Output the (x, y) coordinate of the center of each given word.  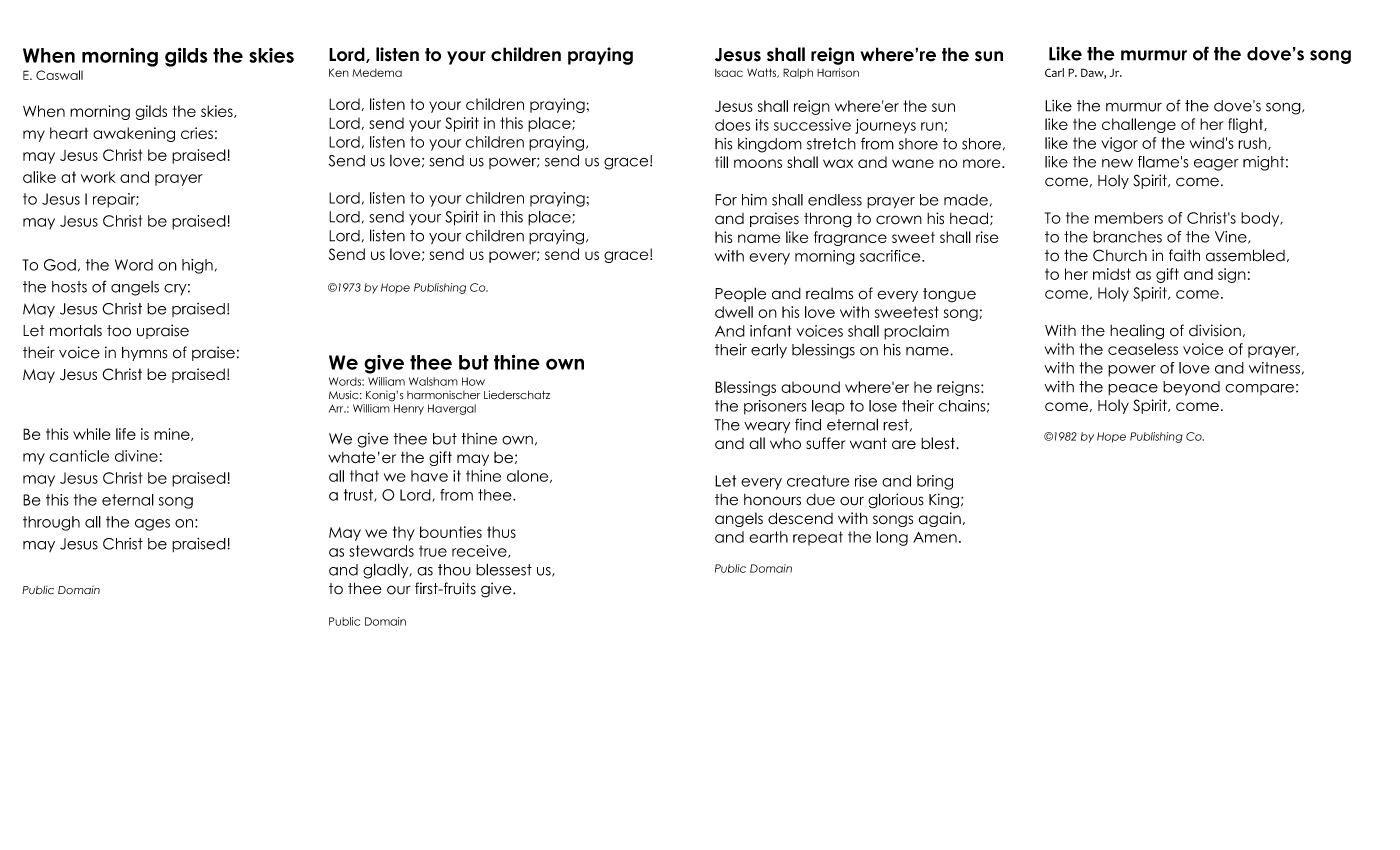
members (1129, 218)
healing (1137, 332)
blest (938, 443)
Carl (1054, 72)
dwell (734, 312)
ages (152, 525)
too (119, 331)
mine (173, 434)
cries (197, 133)
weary (767, 427)
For (726, 200)
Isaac (729, 73)
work (98, 177)
